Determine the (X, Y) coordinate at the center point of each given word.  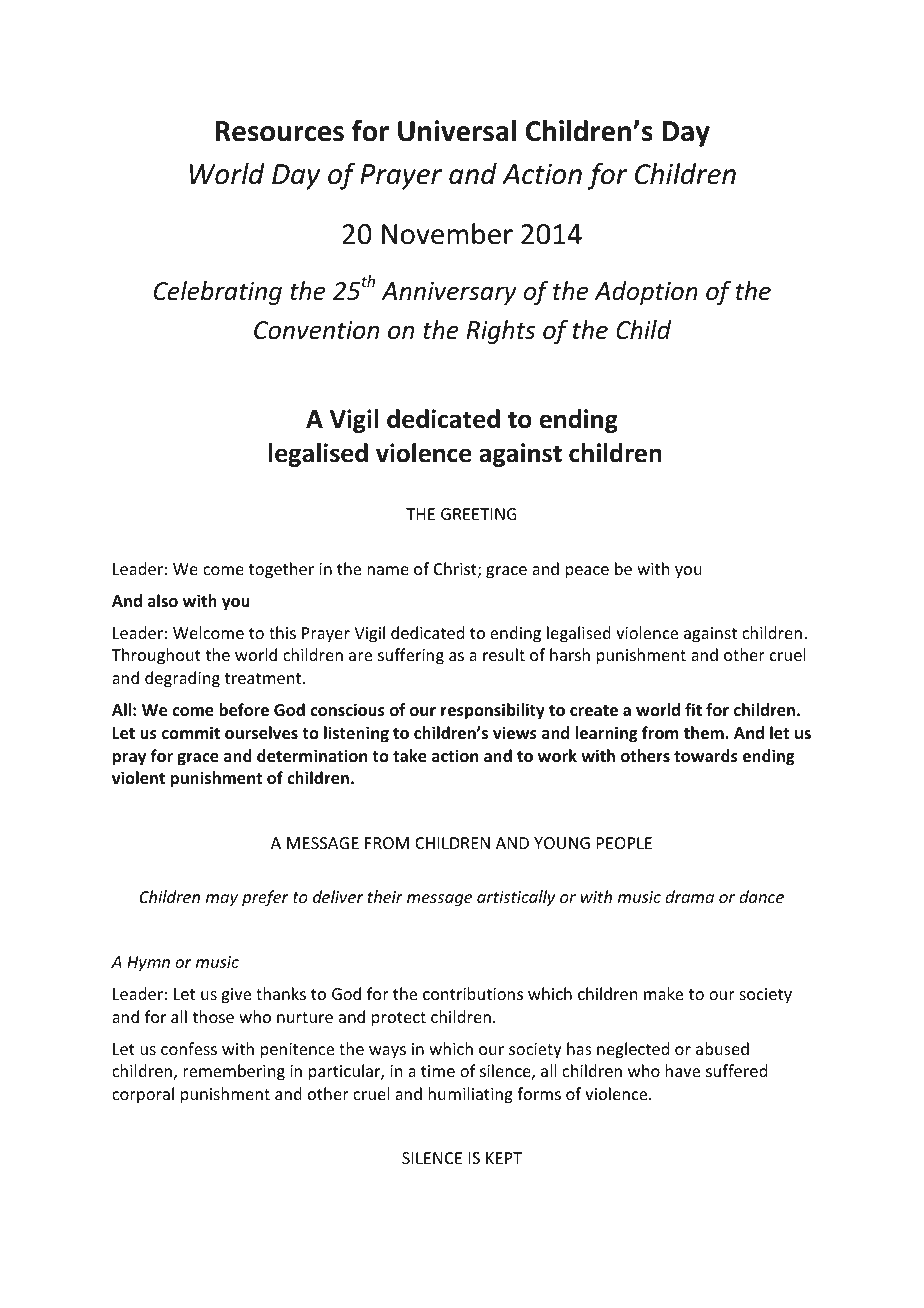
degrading (182, 679)
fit (693, 709)
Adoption (646, 293)
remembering (234, 1072)
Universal (457, 131)
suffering (411, 656)
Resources (280, 131)
